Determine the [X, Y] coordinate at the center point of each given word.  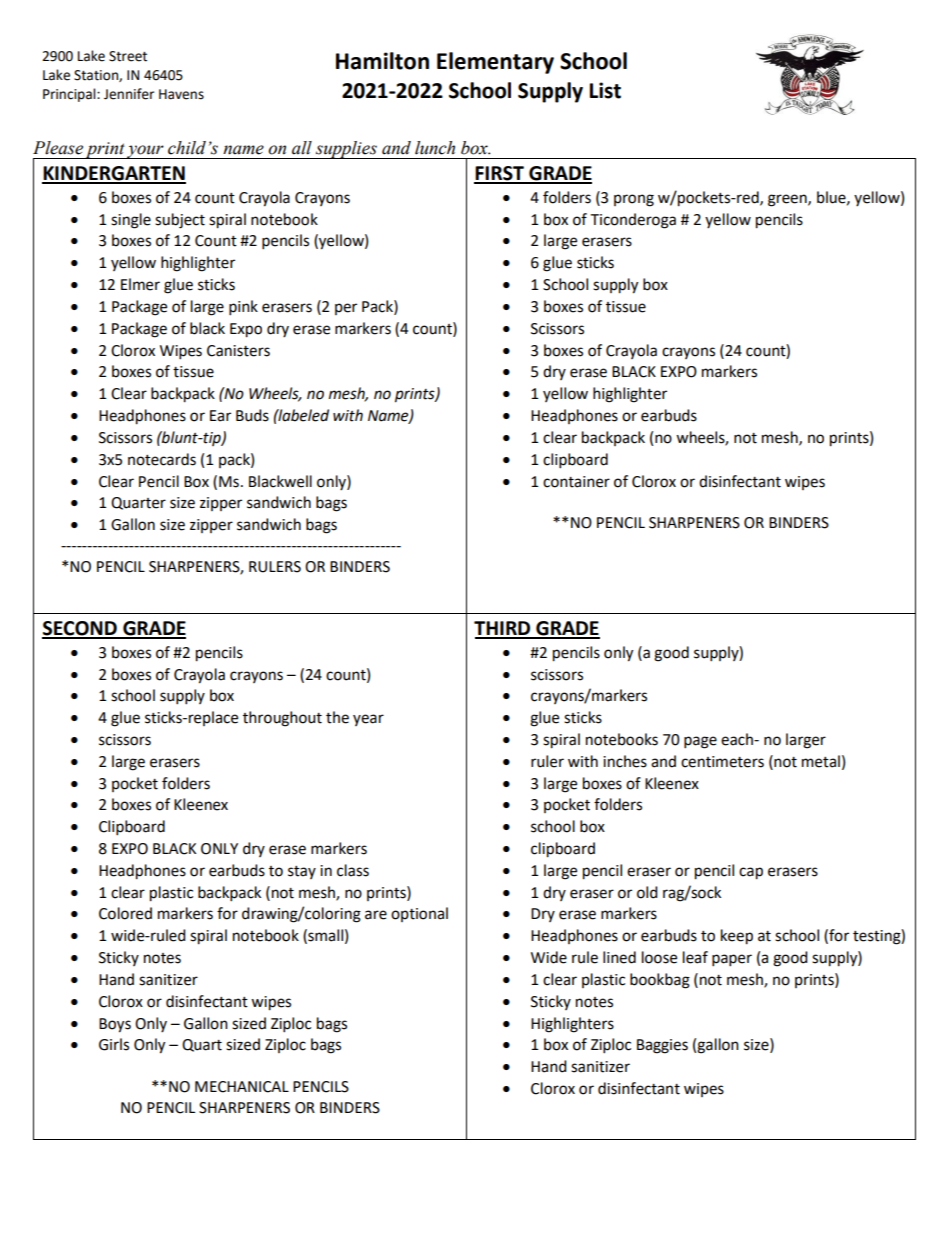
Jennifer [129, 94]
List [605, 90]
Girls [114, 1044]
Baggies [662, 1046]
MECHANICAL [242, 1087]
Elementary [495, 63]
